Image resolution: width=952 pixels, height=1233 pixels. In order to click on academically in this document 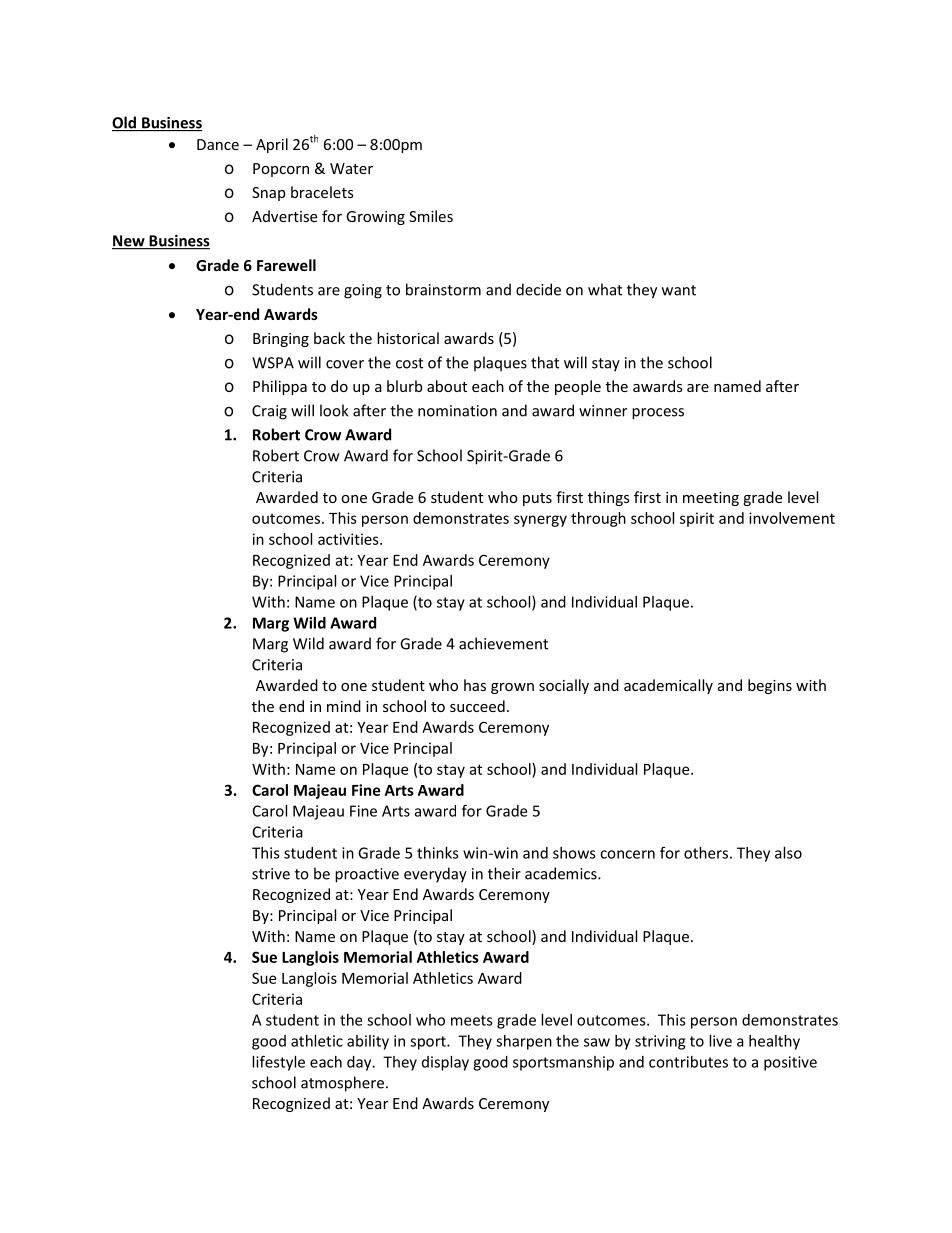, I will do `click(668, 686)`.
